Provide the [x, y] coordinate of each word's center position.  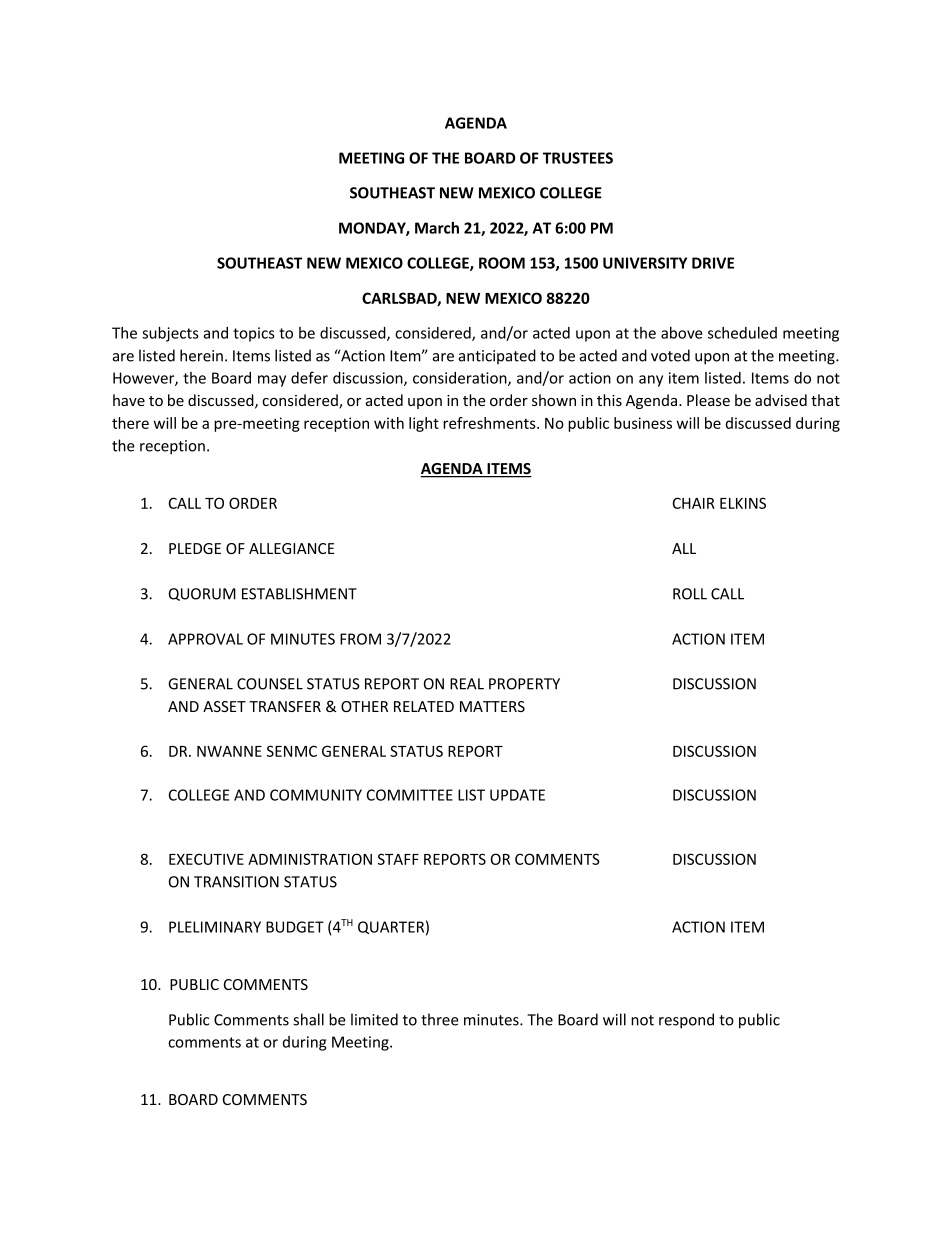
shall [308, 1019]
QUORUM [202, 594]
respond [686, 1021]
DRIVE [713, 263]
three [440, 1019]
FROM [360, 639]
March [437, 228]
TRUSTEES [578, 158]
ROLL [690, 594]
